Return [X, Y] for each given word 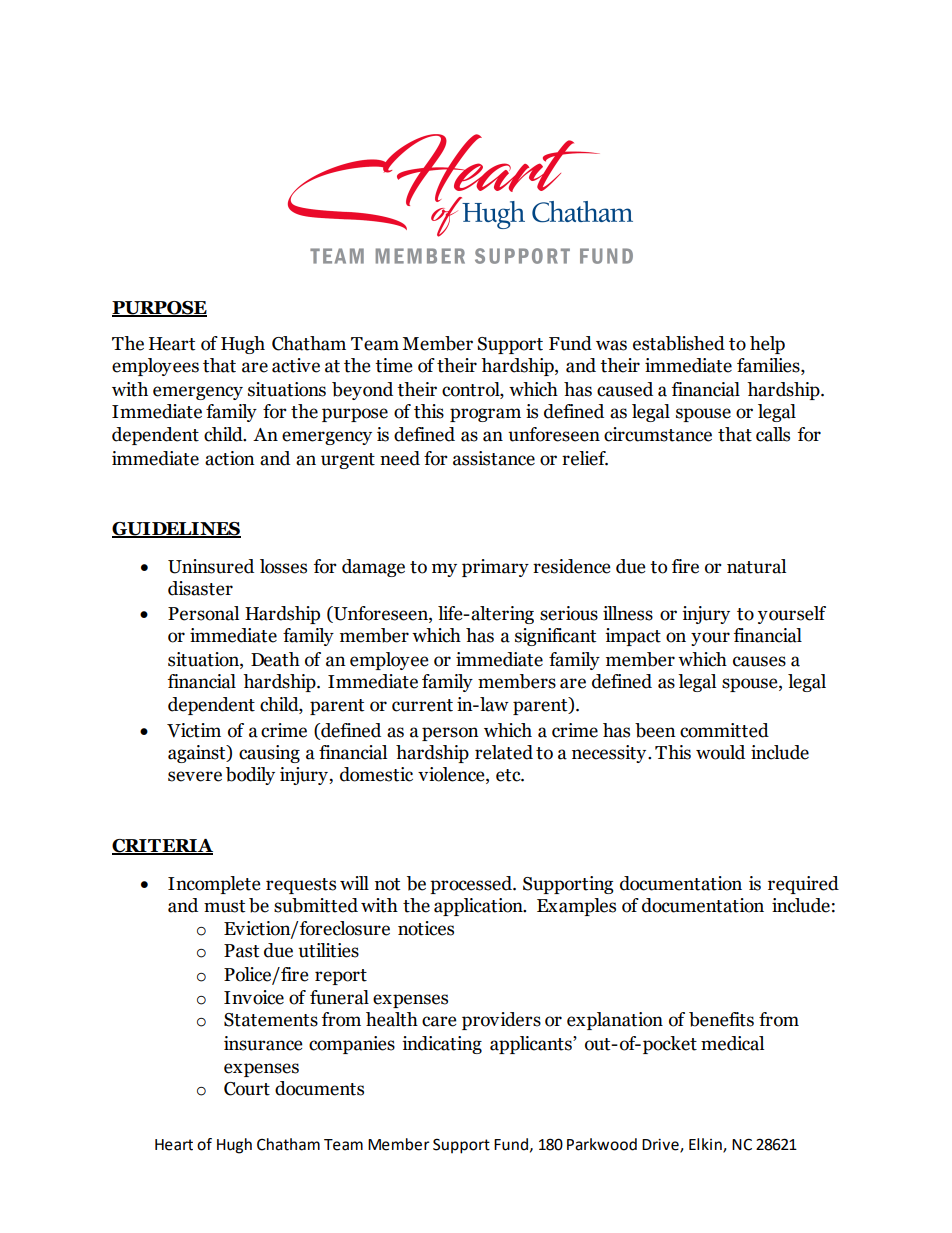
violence [452, 775]
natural [756, 566]
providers [501, 1021]
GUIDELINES [176, 530]
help [767, 345]
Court [247, 1089]
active [296, 365]
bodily [250, 776]
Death [275, 659]
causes [759, 661]
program [485, 415]
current [422, 705]
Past [241, 951]
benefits [721, 1019]
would [720, 752]
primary [495, 568]
